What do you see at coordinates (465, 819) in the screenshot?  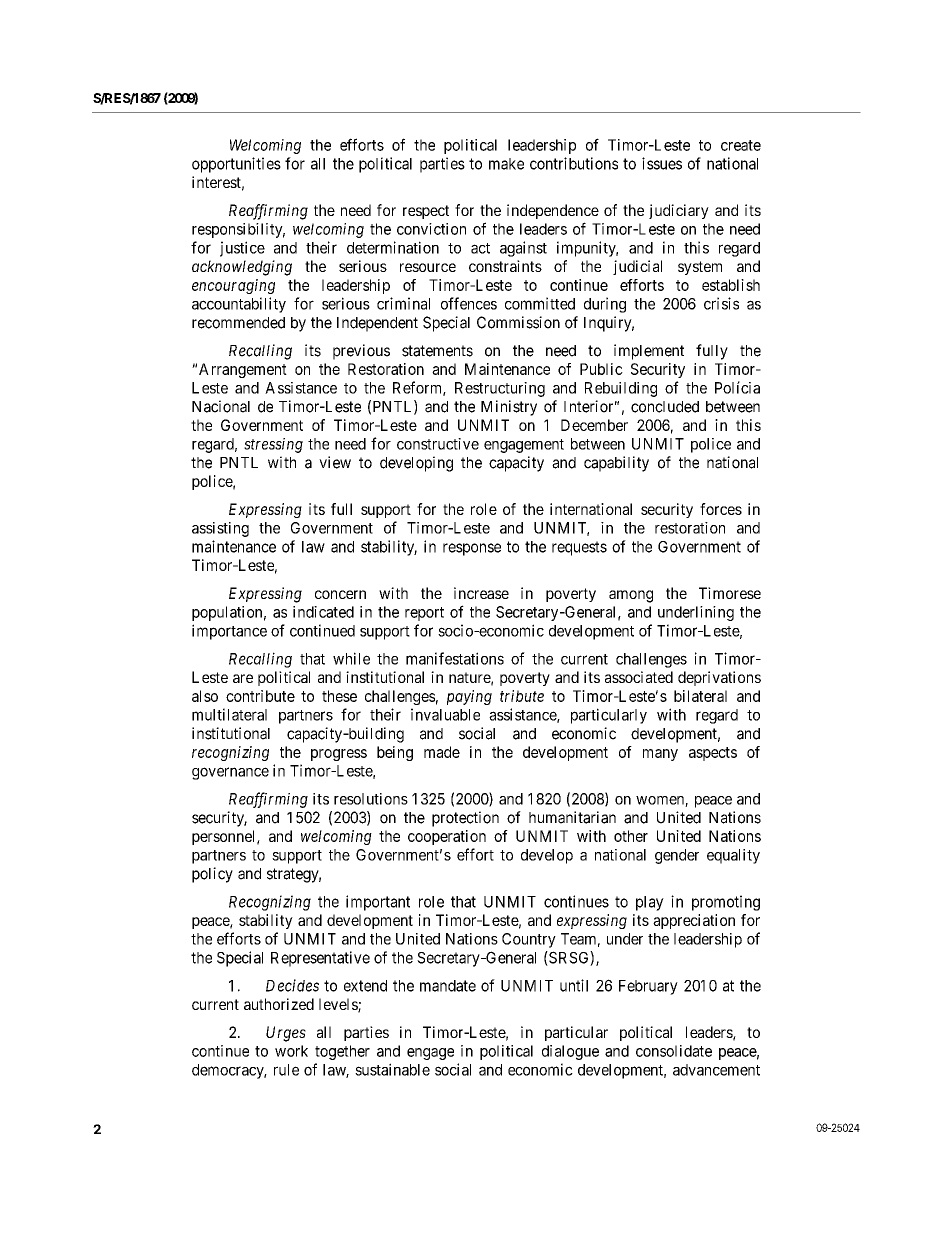 I see `protection` at bounding box center [465, 819].
